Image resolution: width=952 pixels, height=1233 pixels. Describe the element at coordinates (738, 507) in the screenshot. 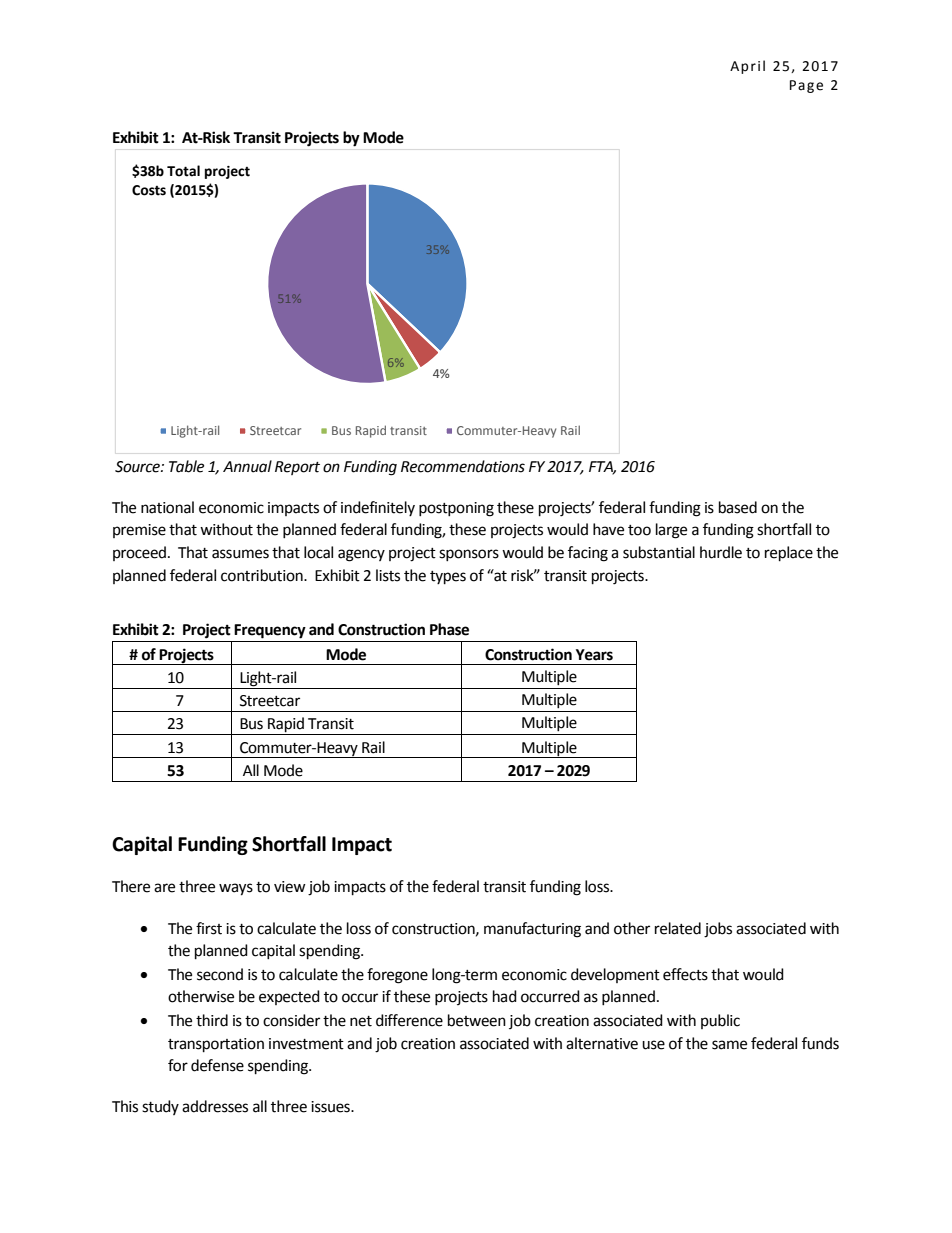

I see `based` at that location.
